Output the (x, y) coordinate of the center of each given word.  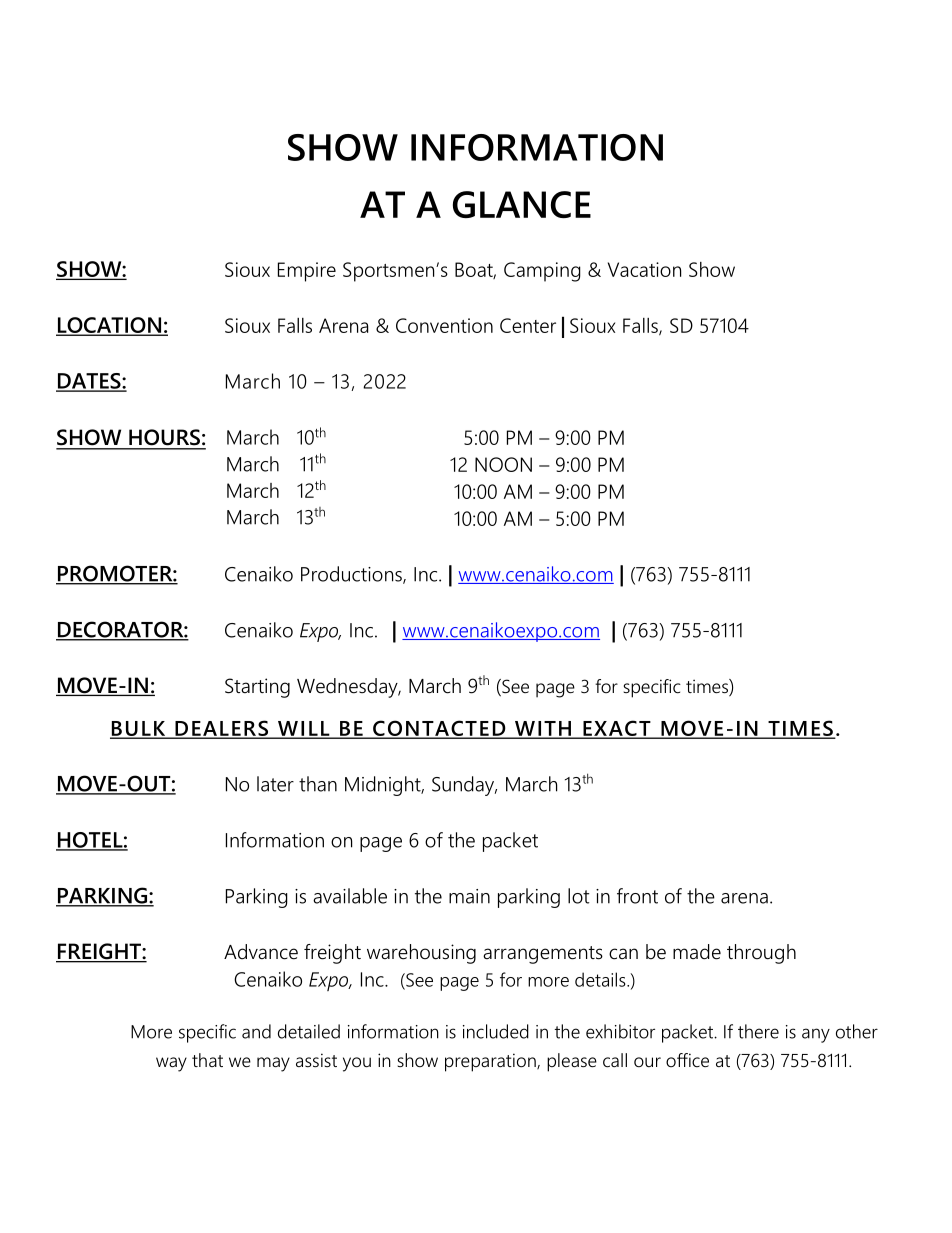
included (496, 1031)
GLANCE (522, 204)
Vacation (644, 269)
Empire (307, 272)
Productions (352, 575)
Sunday (464, 786)
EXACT (617, 729)
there (758, 1031)
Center (528, 325)
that (207, 1060)
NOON (503, 464)
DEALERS (221, 729)
